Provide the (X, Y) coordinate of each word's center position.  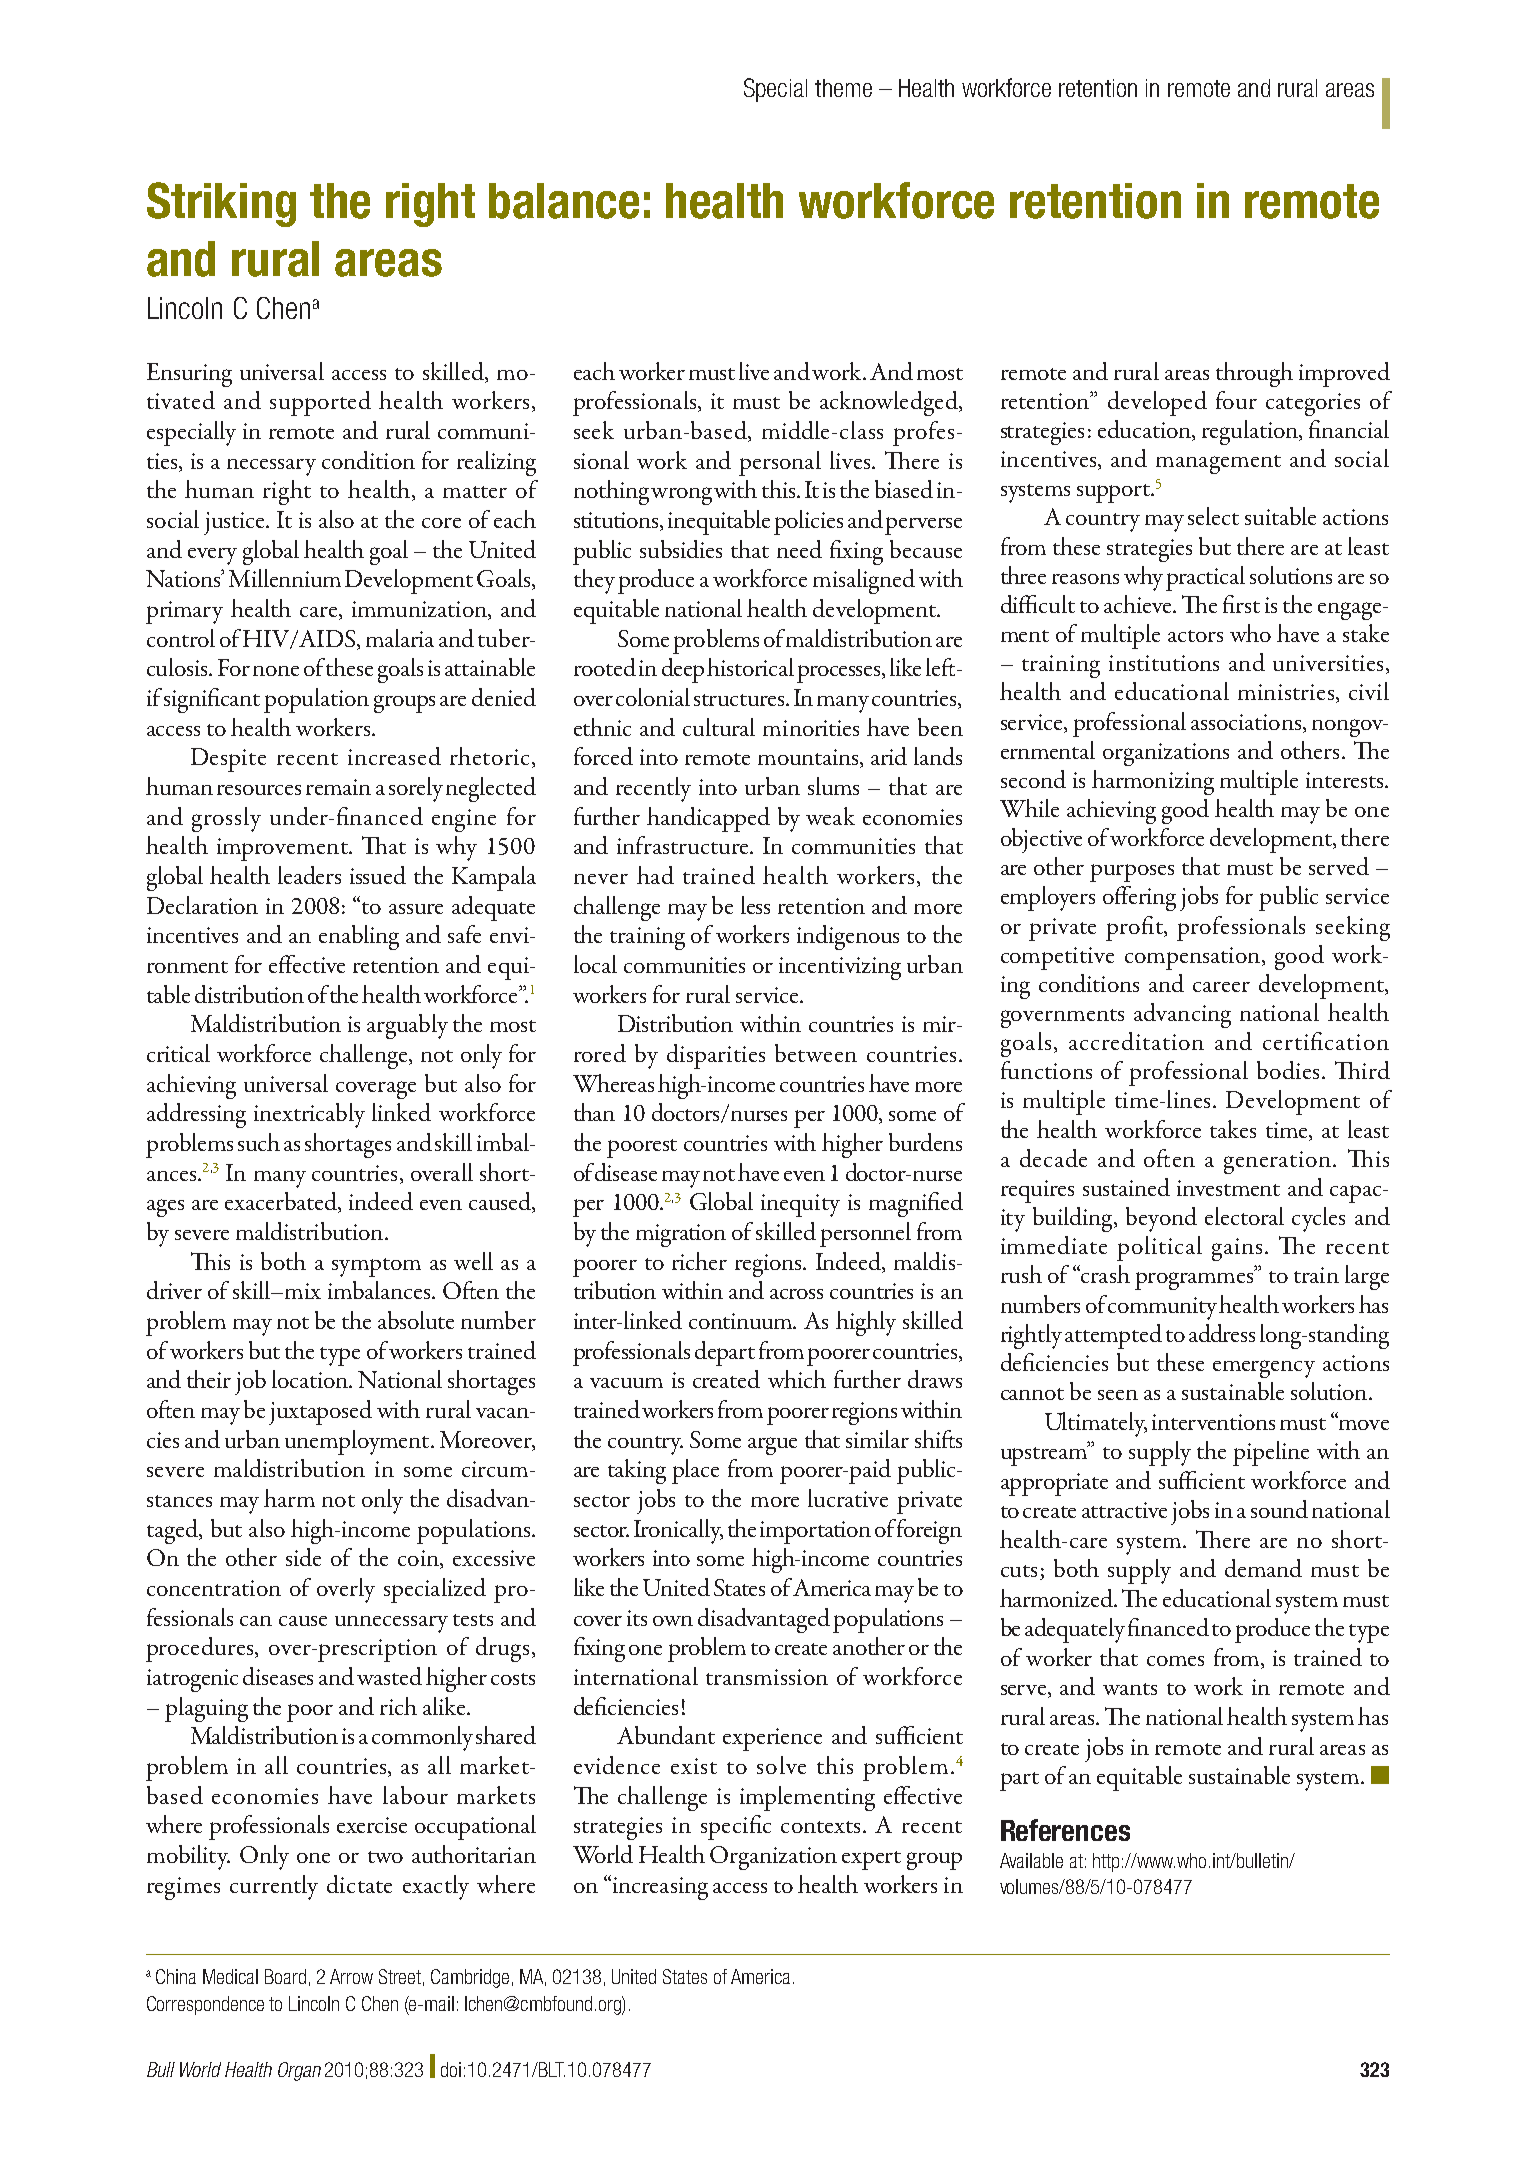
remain (338, 787)
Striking (221, 204)
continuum (742, 1321)
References (1065, 1830)
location (311, 1379)
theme (843, 88)
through (1254, 374)
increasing (659, 1887)
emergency (1264, 1369)
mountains (809, 758)
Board (285, 1976)
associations (1246, 722)
